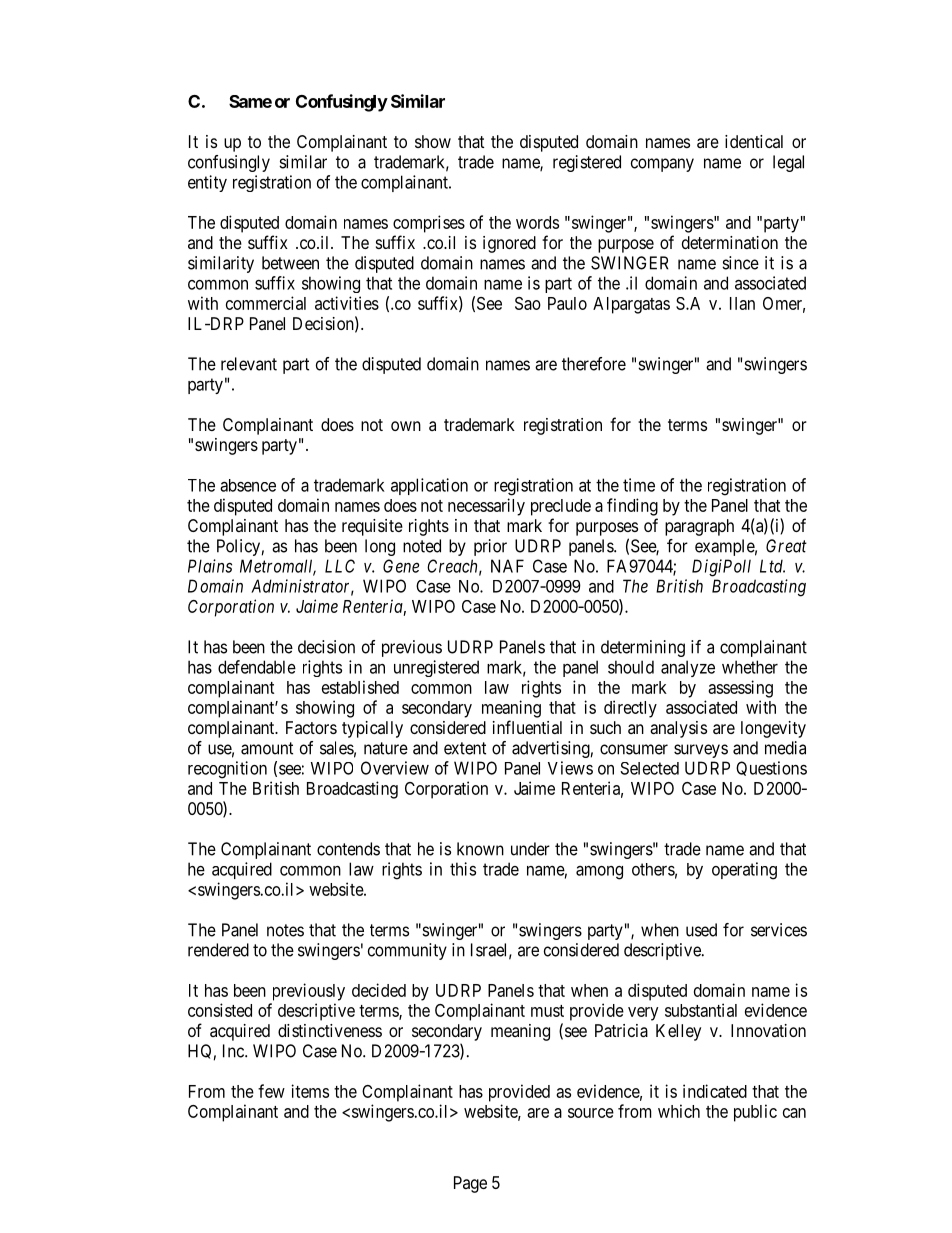 Image resolution: width=952 pixels, height=1233 pixels. I want to click on few, so click(271, 1091).
